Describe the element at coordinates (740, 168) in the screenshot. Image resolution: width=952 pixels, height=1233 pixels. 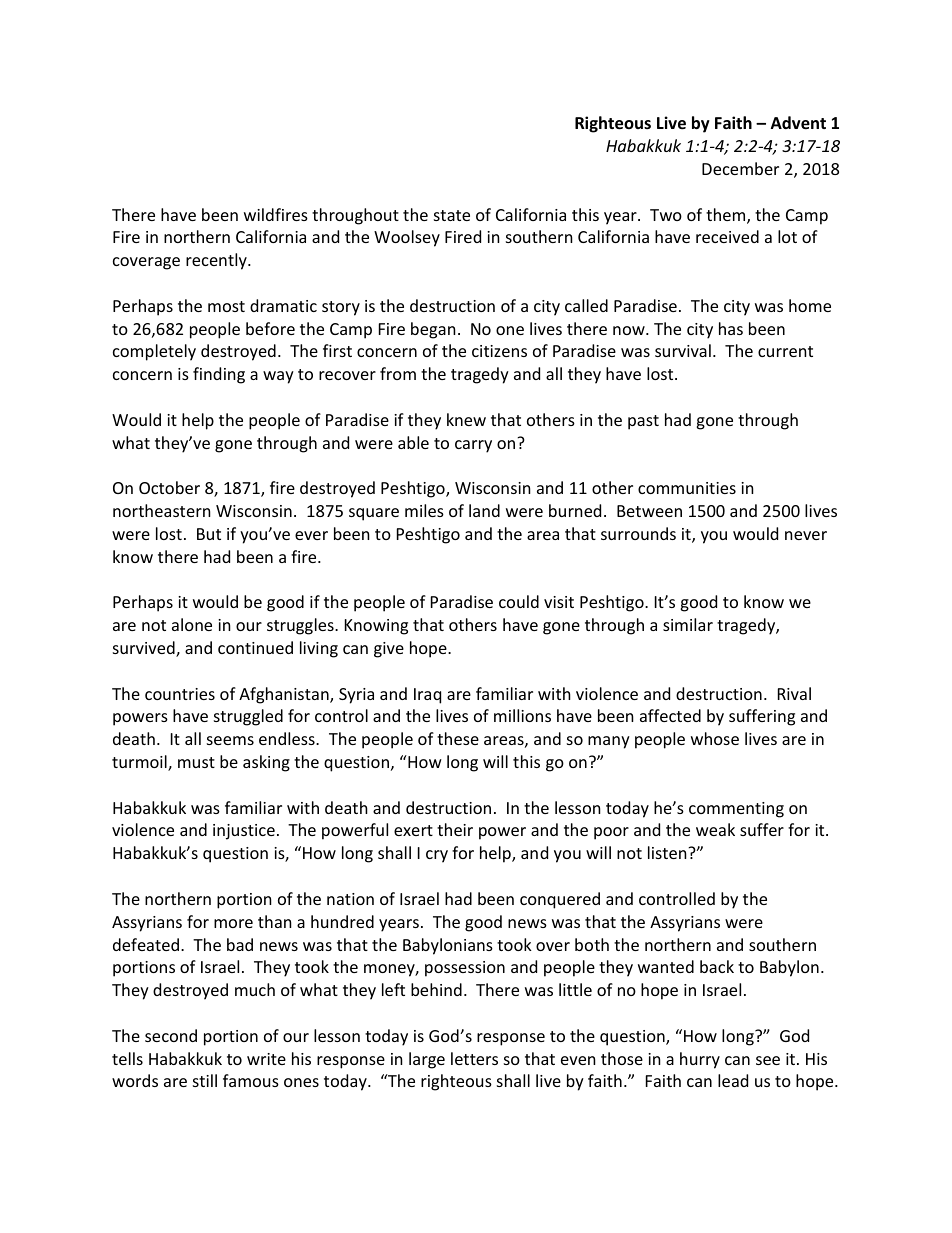
I see `December` at that location.
